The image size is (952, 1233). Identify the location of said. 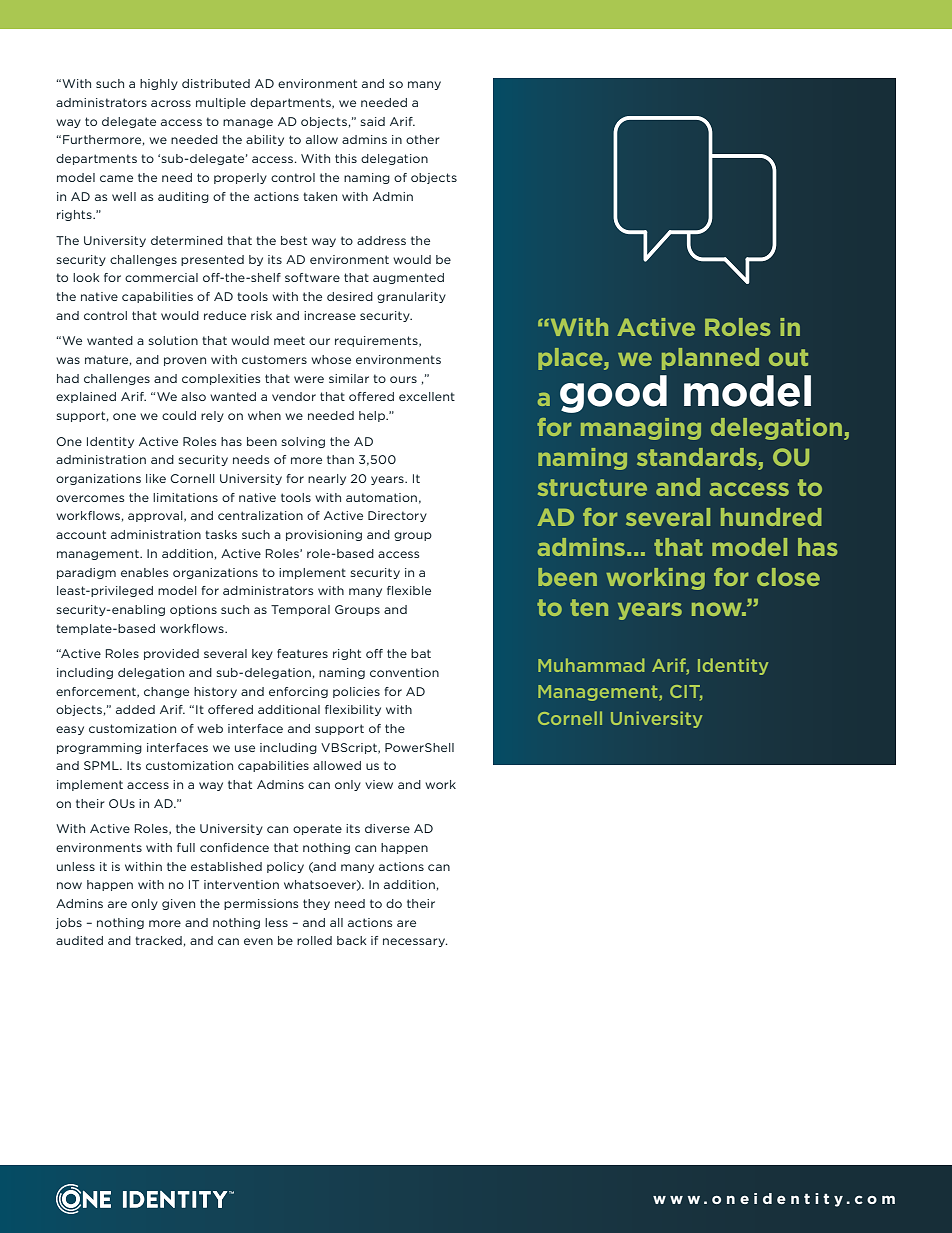
(372, 121).
